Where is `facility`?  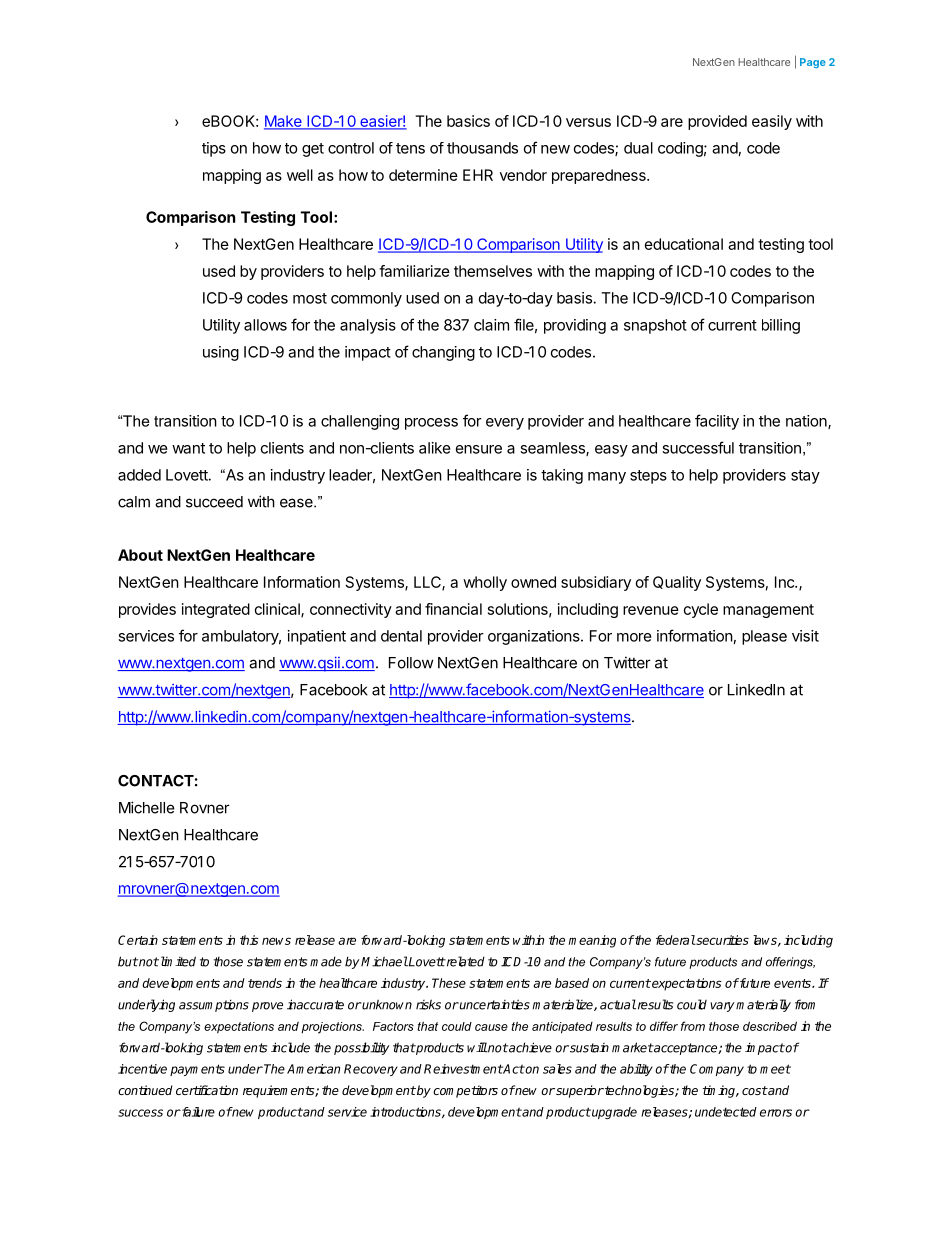 facility is located at coordinates (717, 422).
